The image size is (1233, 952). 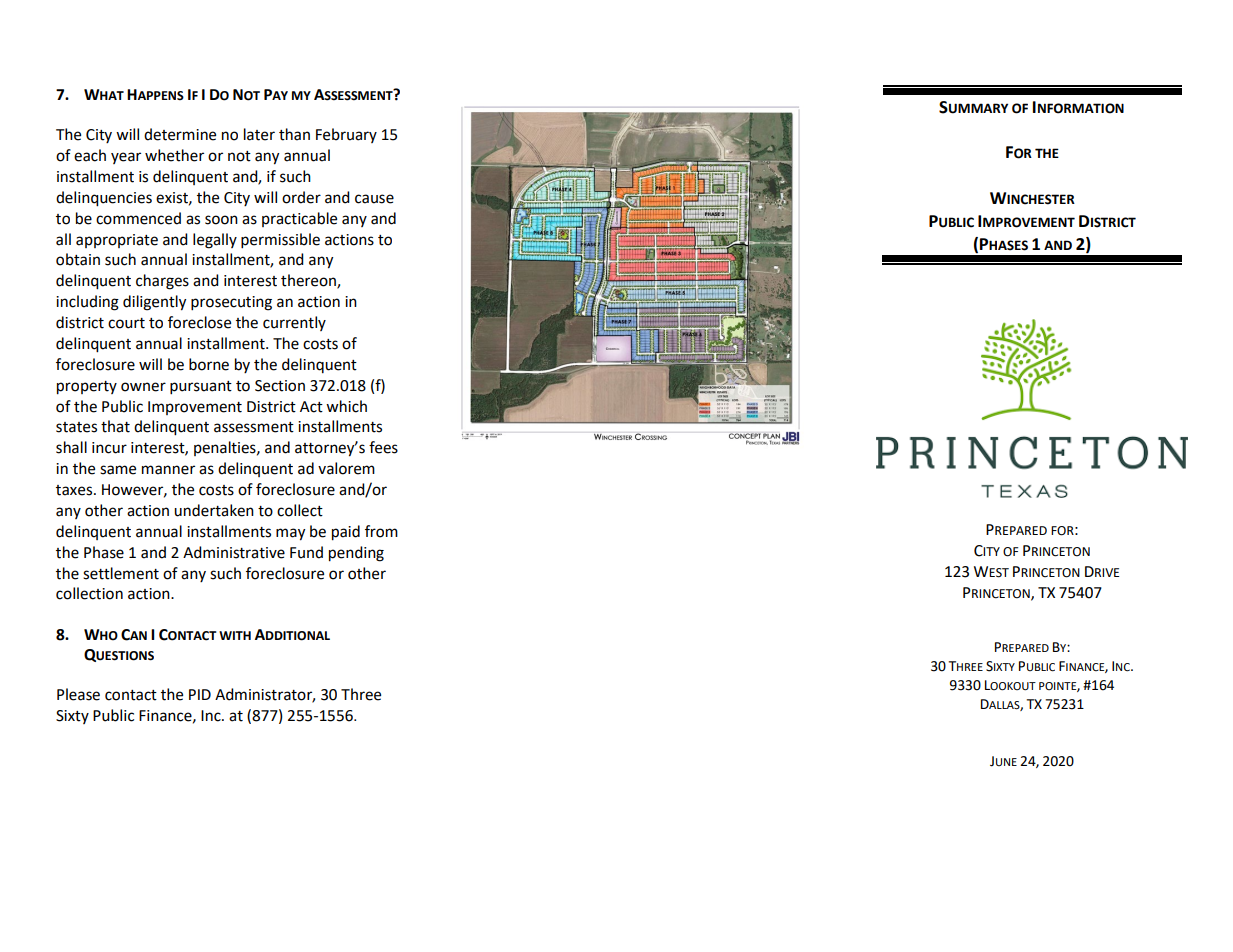 What do you see at coordinates (215, 241) in the screenshot?
I see `legally` at bounding box center [215, 241].
